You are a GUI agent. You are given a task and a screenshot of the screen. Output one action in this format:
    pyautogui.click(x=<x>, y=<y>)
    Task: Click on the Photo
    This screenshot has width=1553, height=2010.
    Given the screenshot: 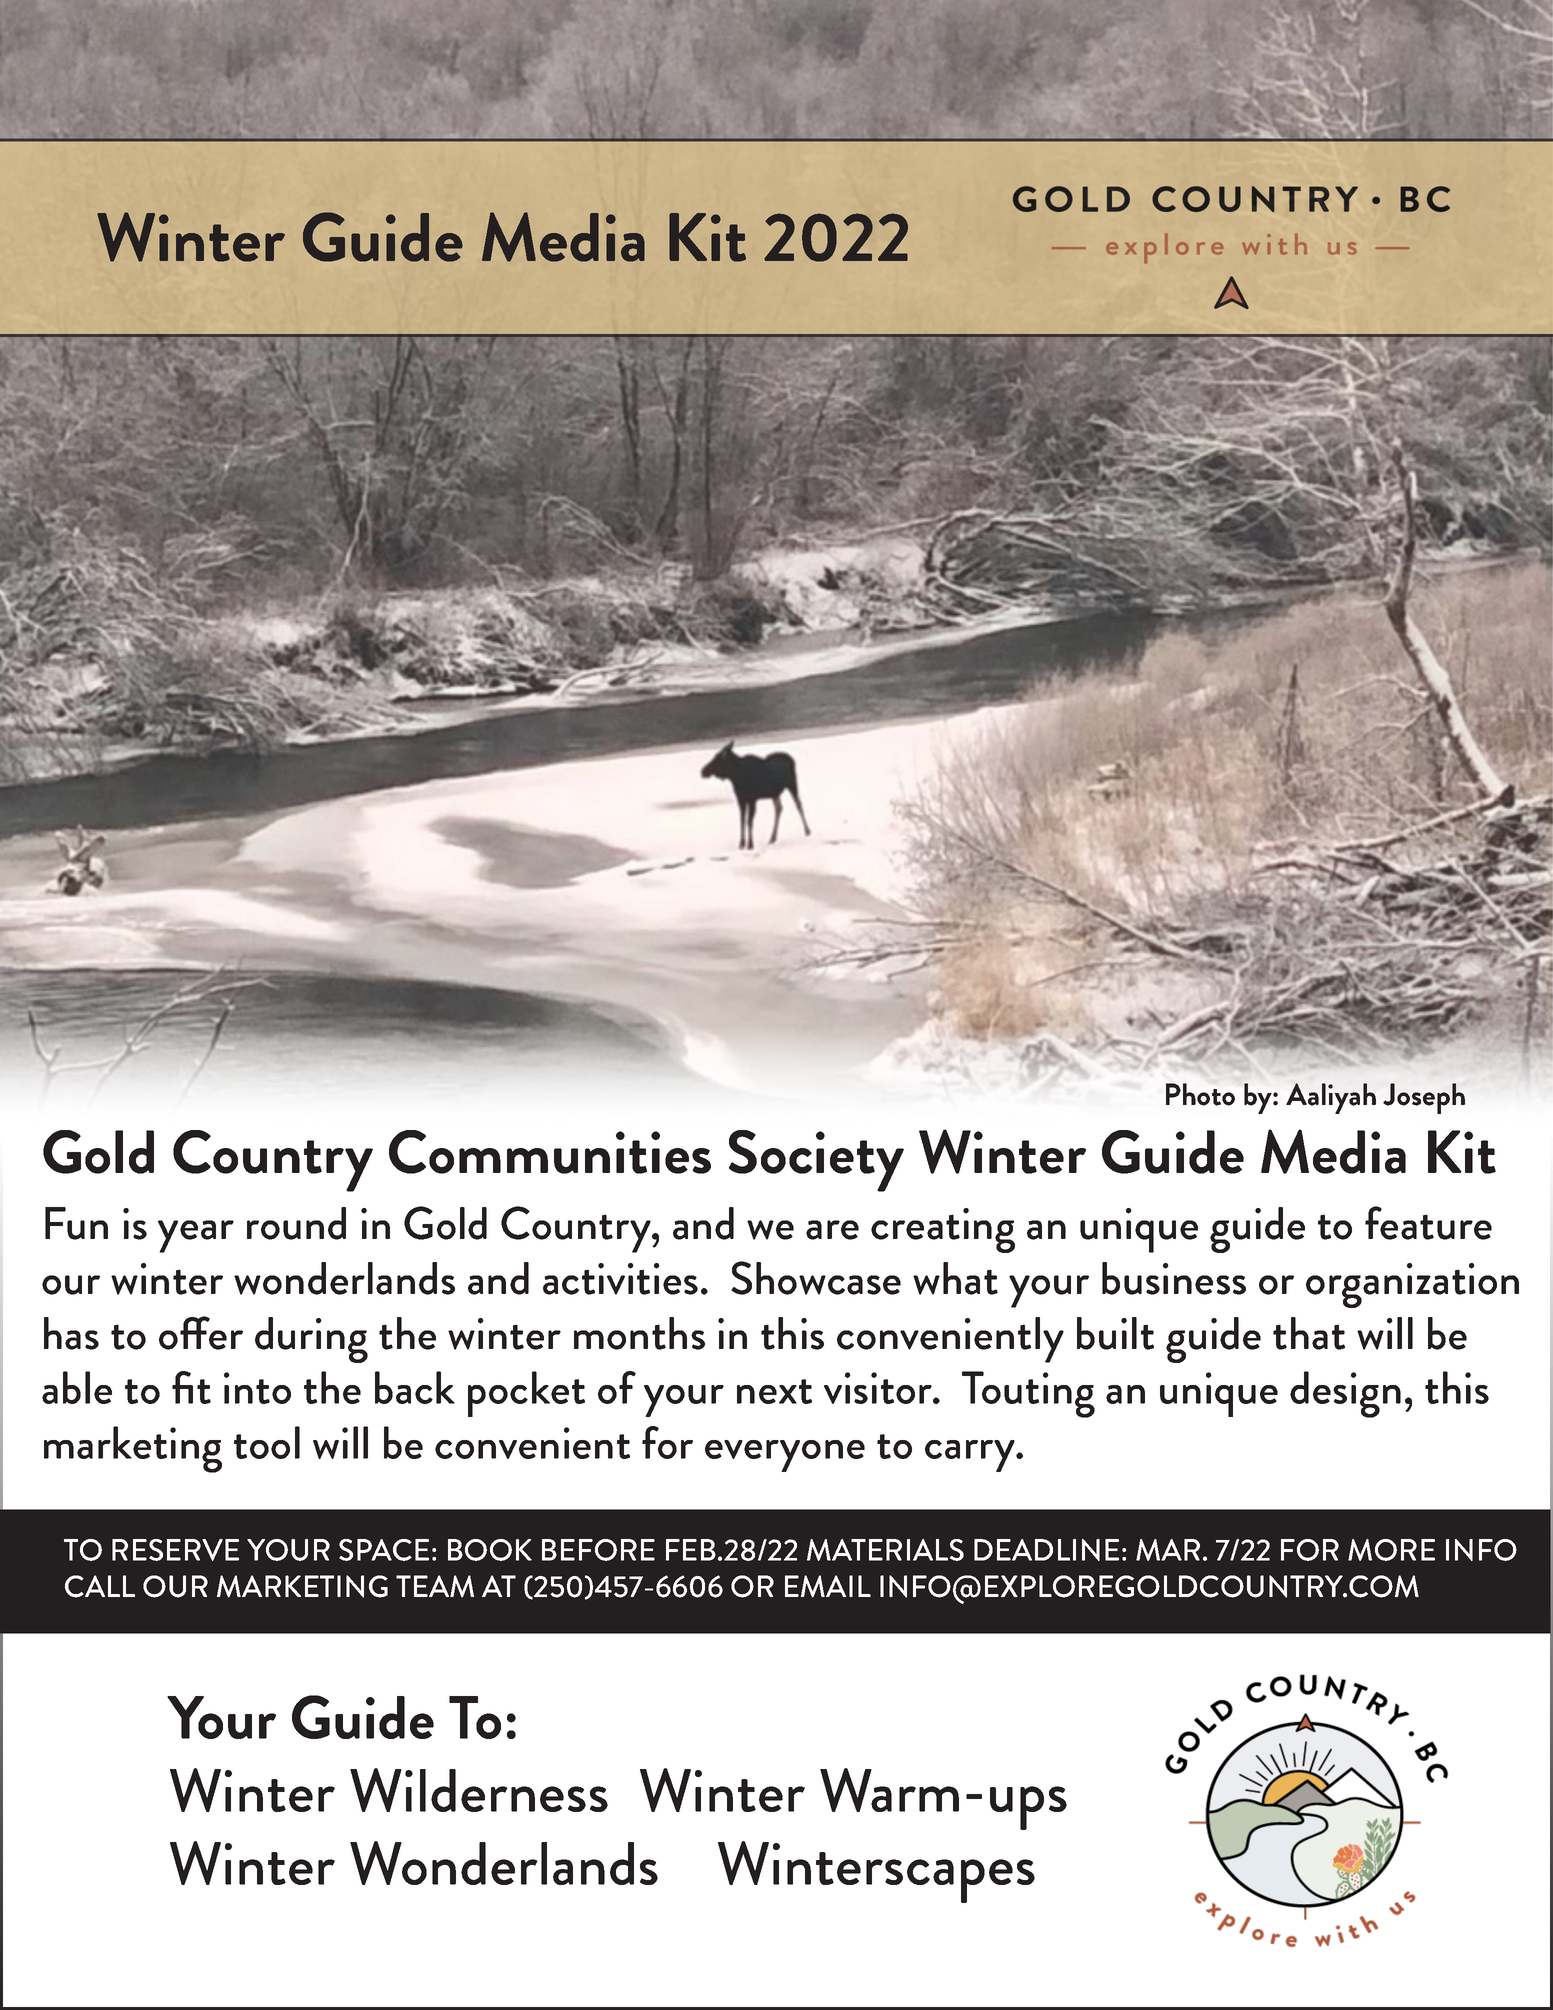 What is the action you would take?
    pyautogui.click(x=1200, y=1094)
